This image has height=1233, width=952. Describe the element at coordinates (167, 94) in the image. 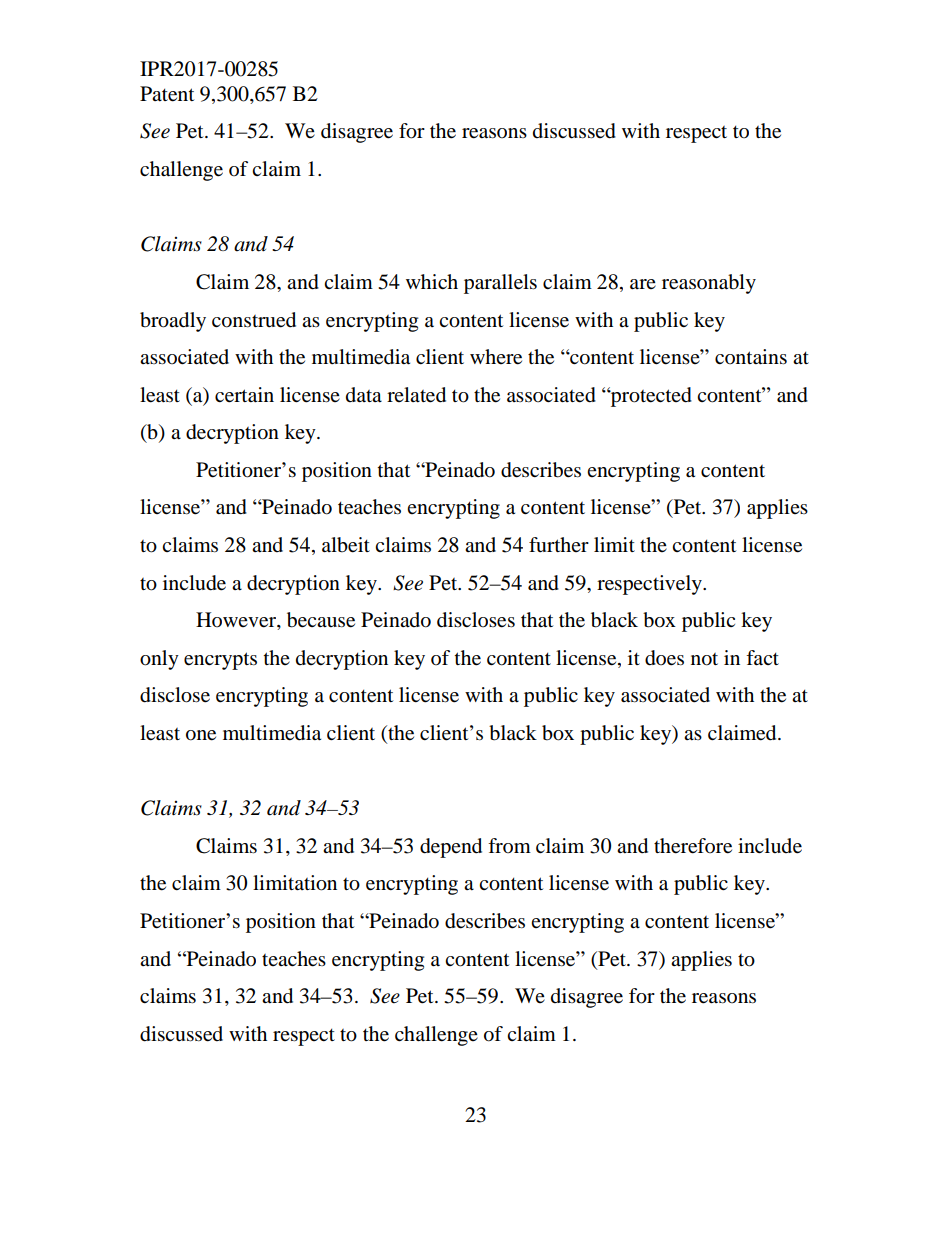

I see `Patent` at that location.
